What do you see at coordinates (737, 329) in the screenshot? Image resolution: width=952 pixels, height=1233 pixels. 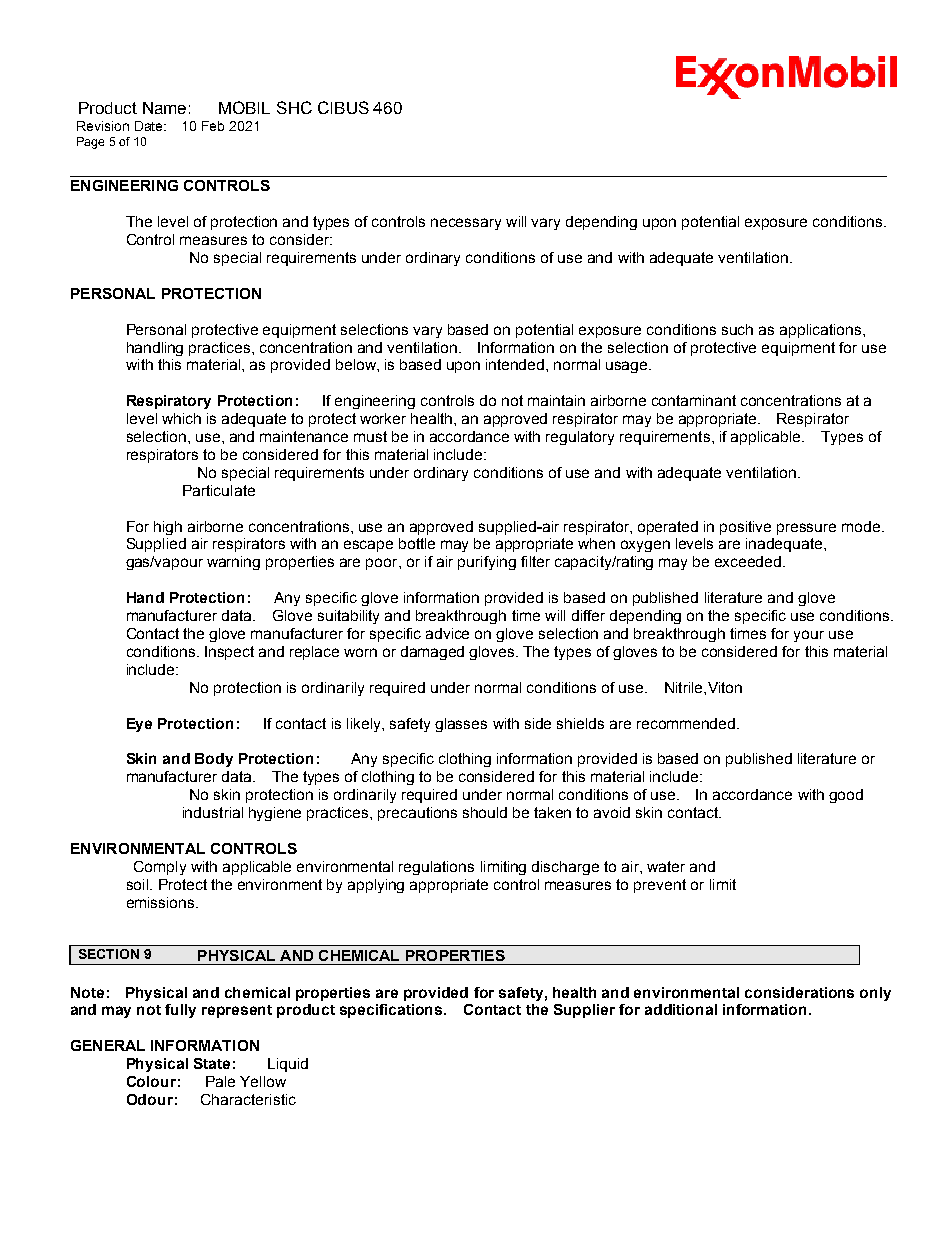 I see `such` at bounding box center [737, 329].
